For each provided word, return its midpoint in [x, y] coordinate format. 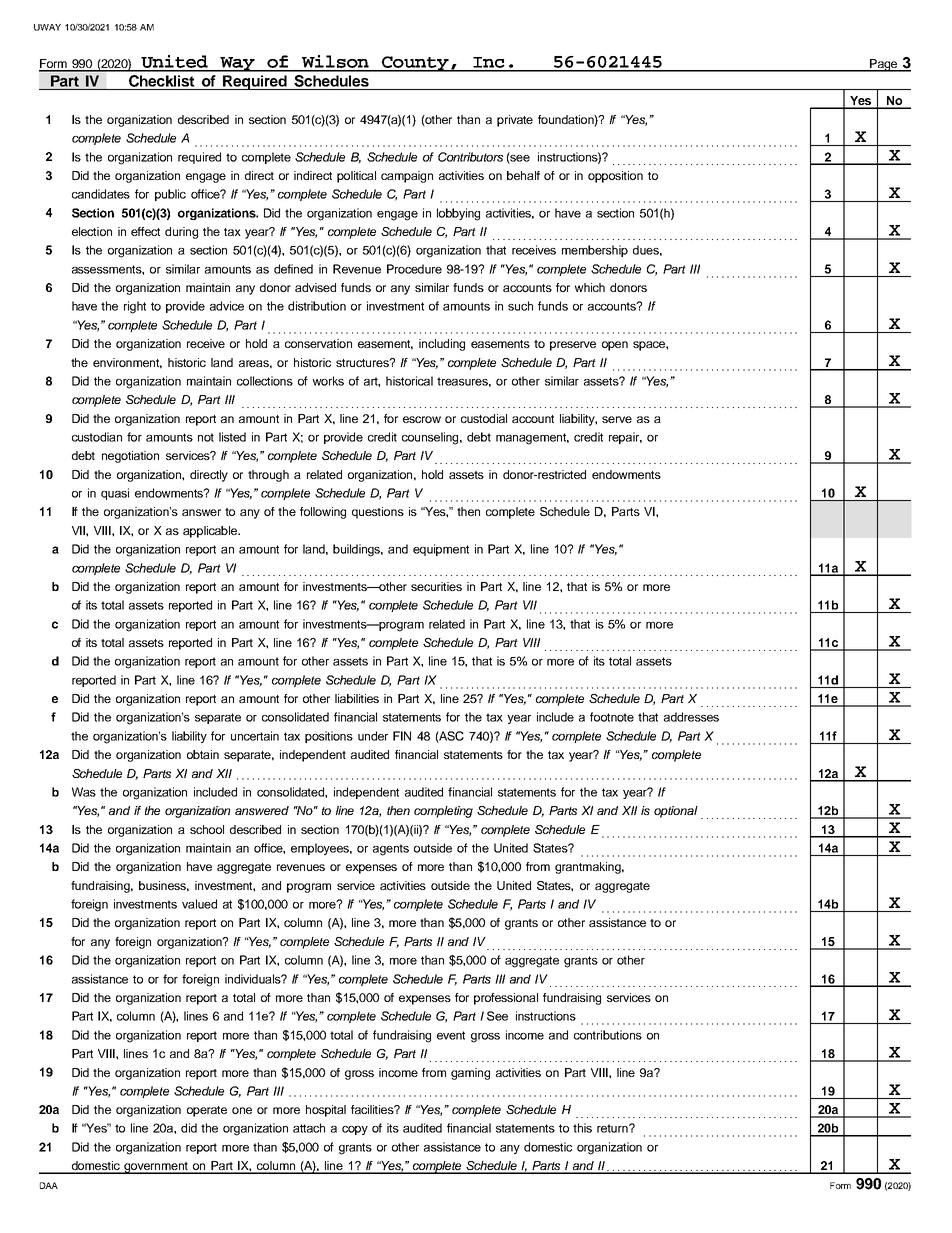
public [170, 195]
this [582, 1128]
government [156, 1168]
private [515, 121]
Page [884, 65]
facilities [373, 1109]
